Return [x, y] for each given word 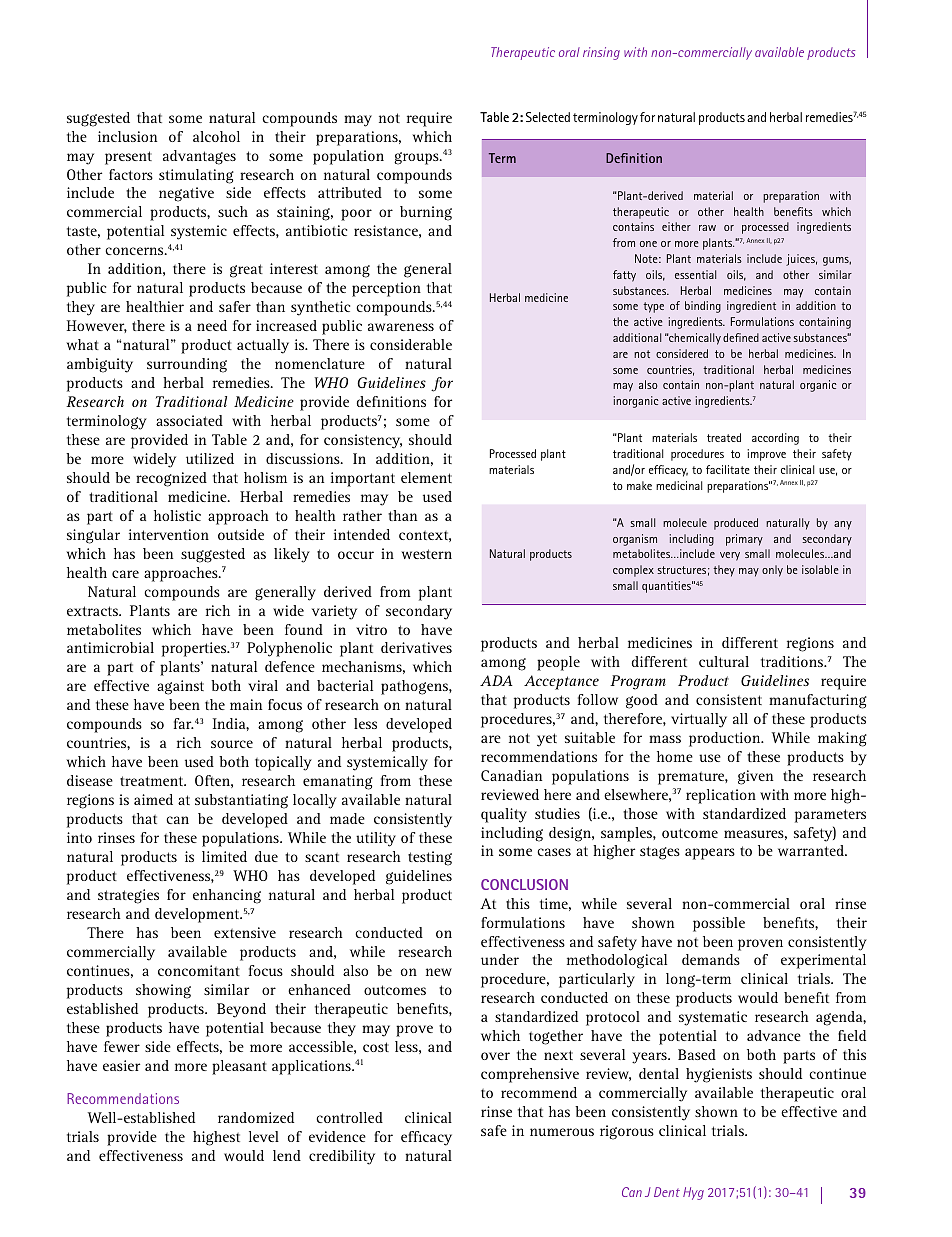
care [125, 574]
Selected [548, 117]
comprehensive [530, 1075]
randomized [256, 1117]
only [772, 571]
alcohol [216, 136]
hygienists [719, 1075]
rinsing [601, 53]
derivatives [416, 647]
